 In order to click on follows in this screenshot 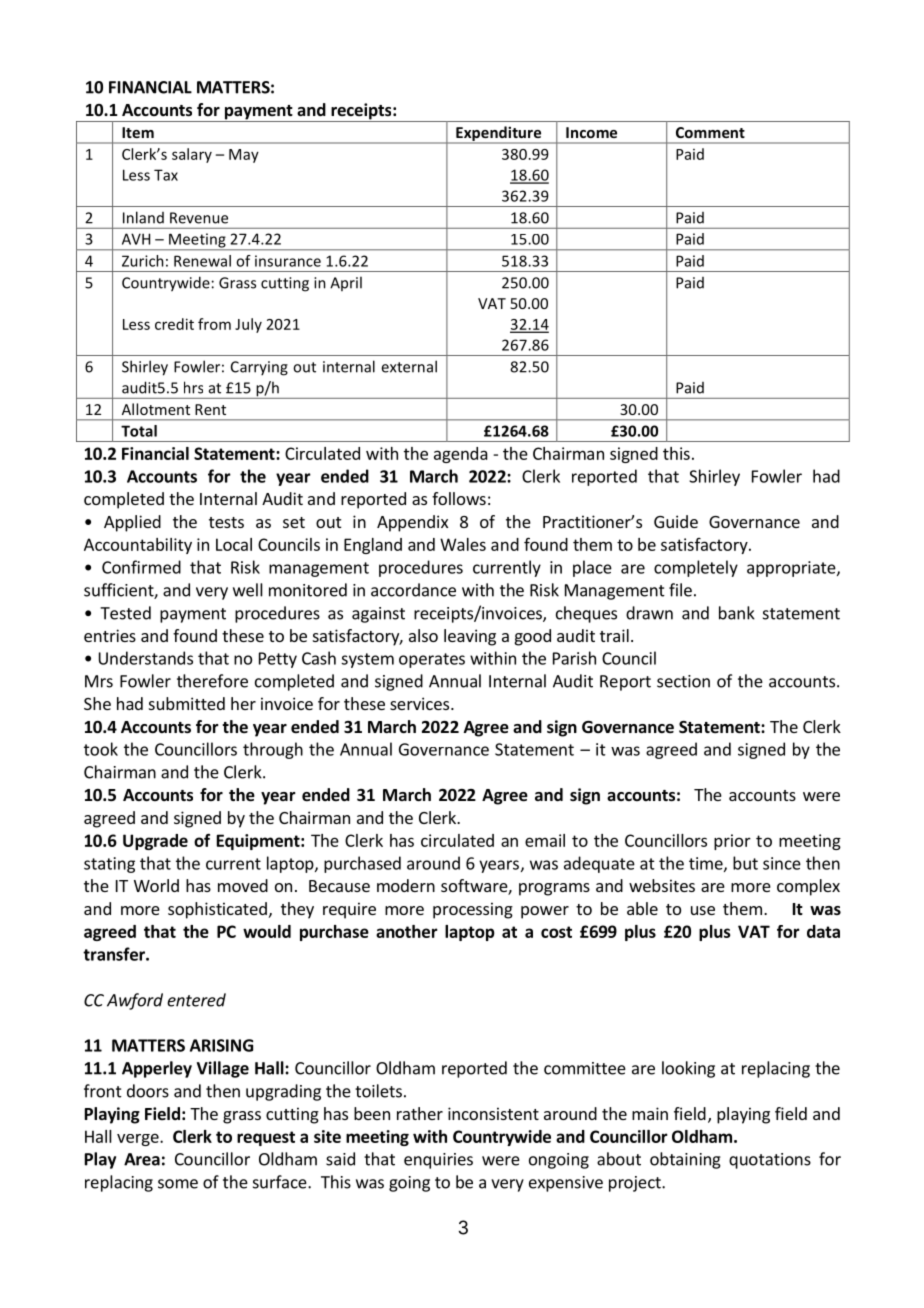, I will do `click(459, 498)`.
